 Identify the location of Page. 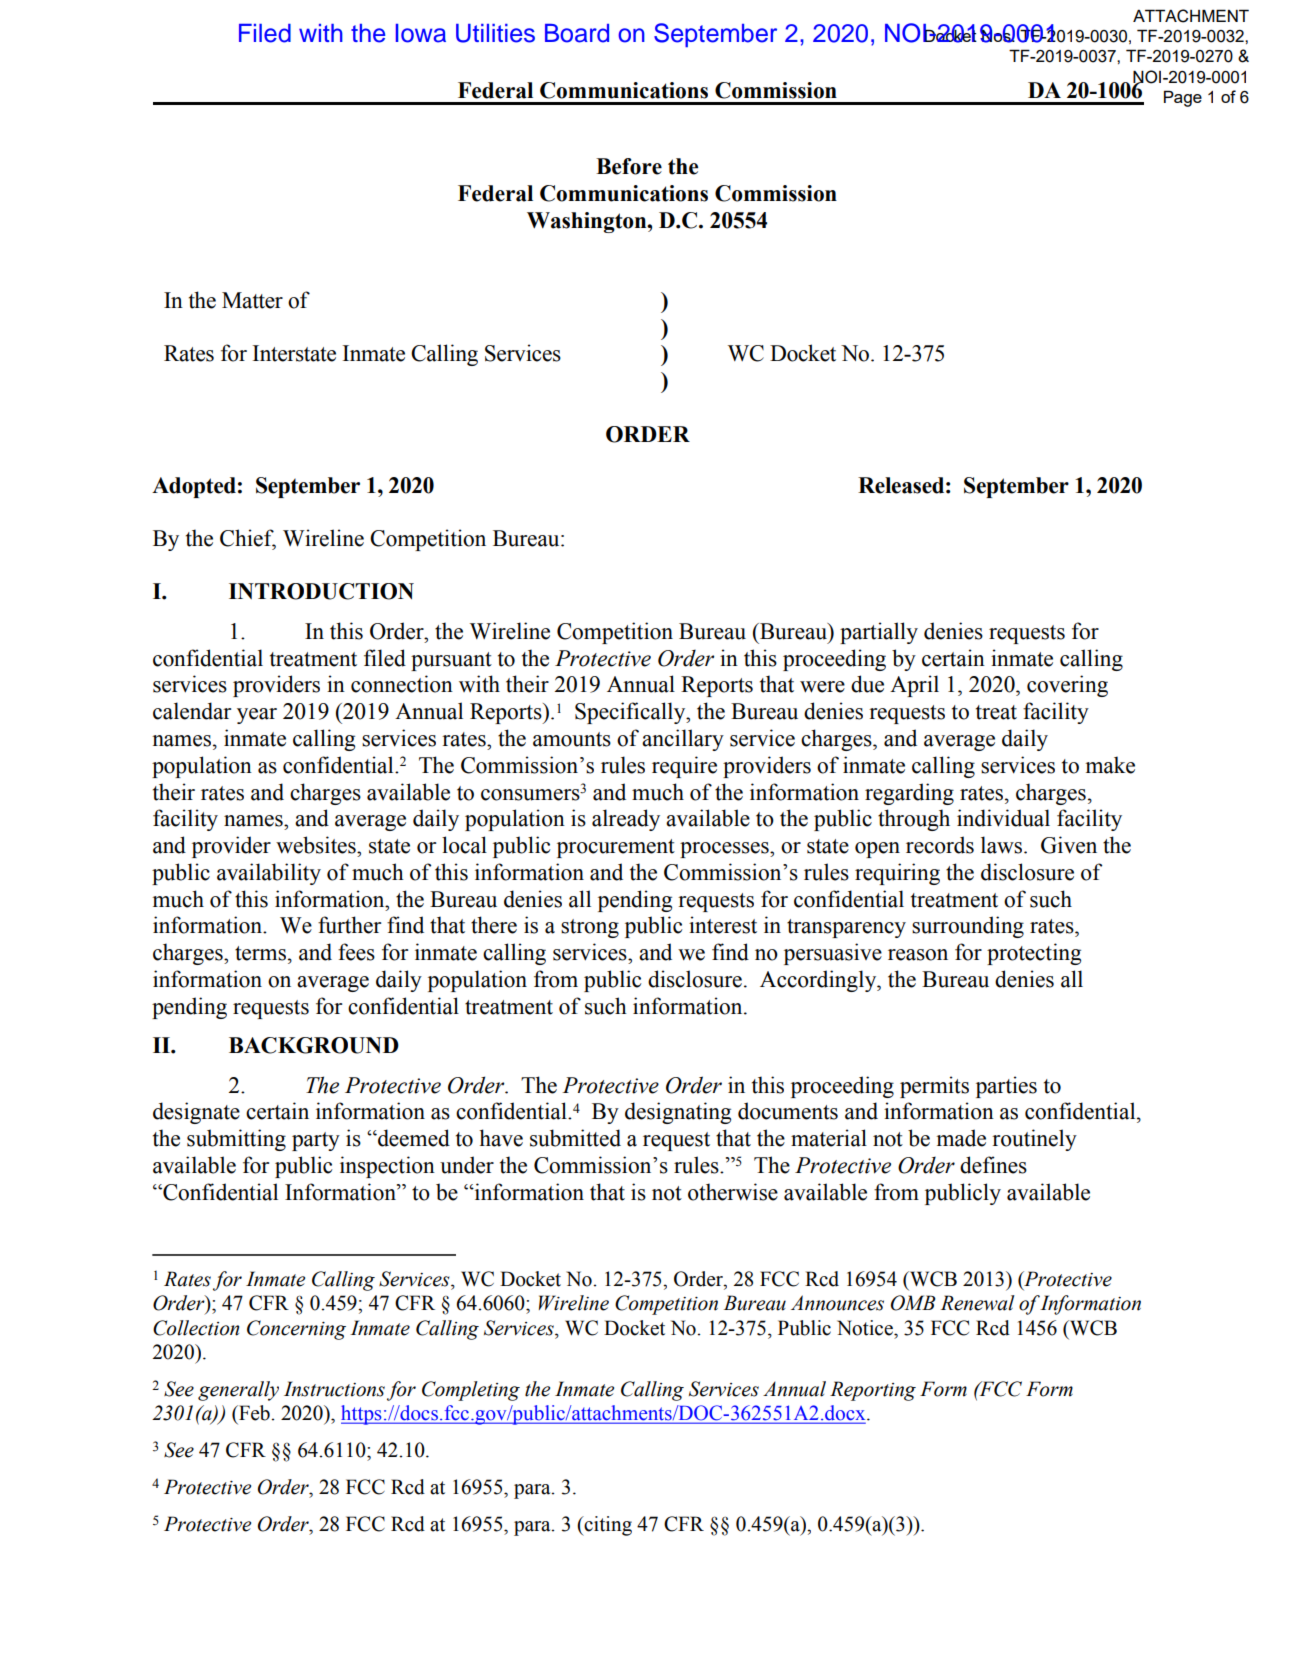
(1183, 98).
